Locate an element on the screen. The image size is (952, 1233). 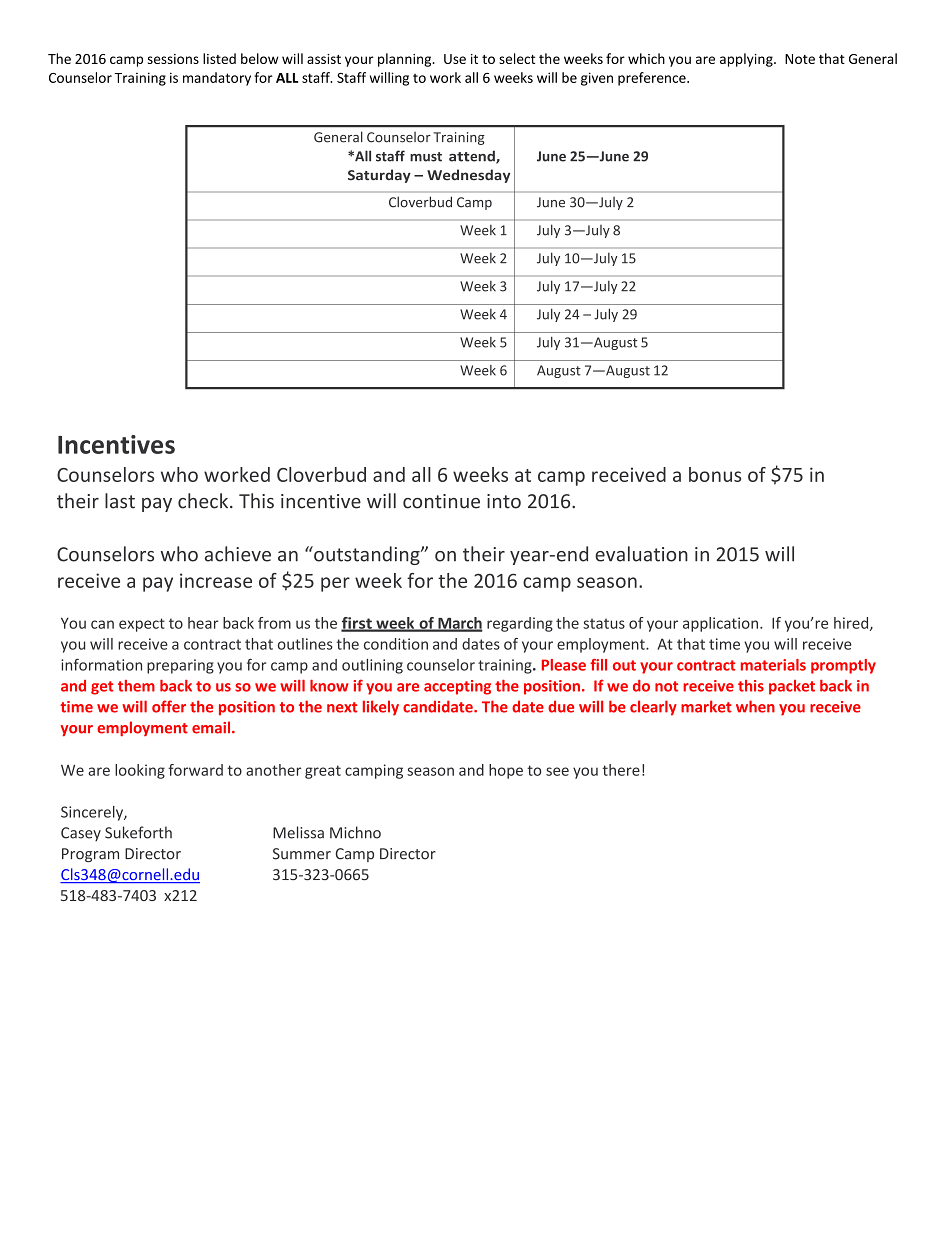
applying is located at coordinates (747, 60).
